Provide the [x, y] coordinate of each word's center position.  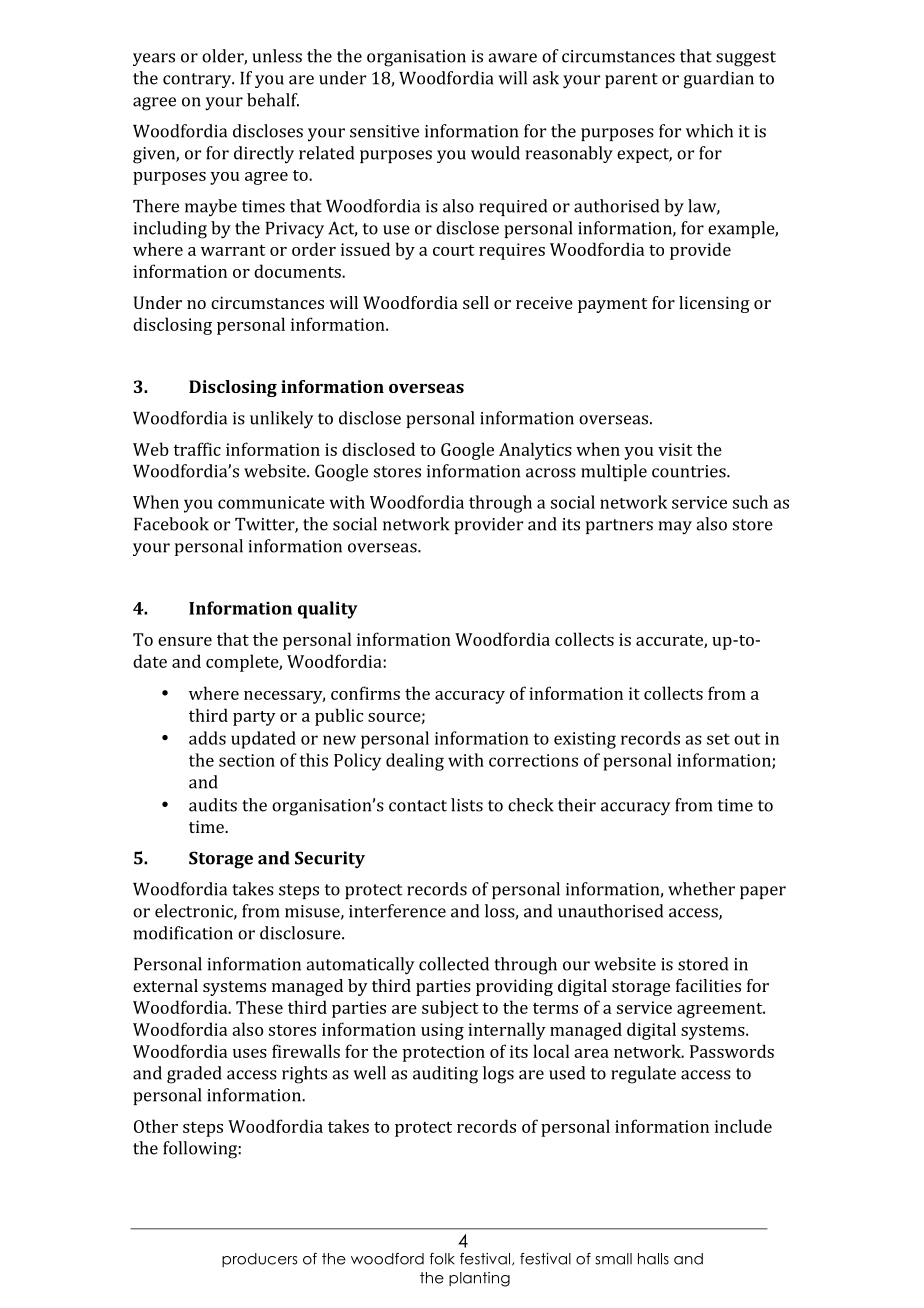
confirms [365, 693]
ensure [185, 641]
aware [512, 58]
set [718, 739]
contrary [198, 80]
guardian [719, 80]
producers [259, 1260]
